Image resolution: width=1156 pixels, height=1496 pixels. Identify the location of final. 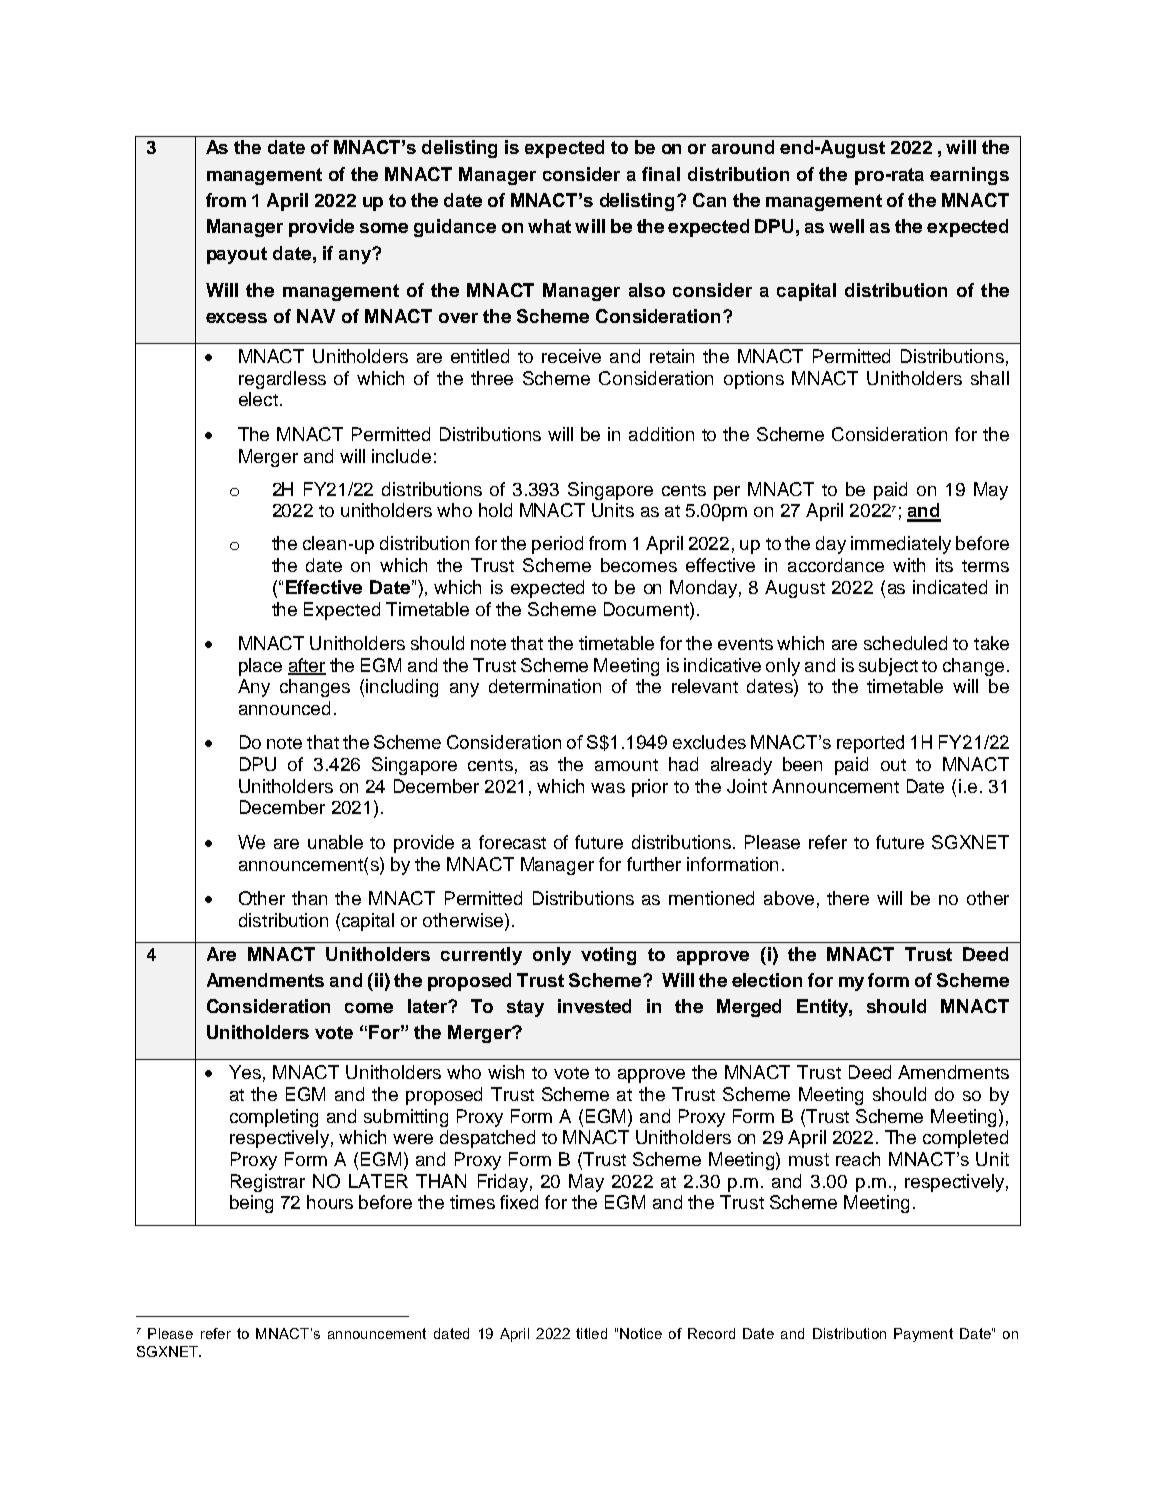
(661, 174).
